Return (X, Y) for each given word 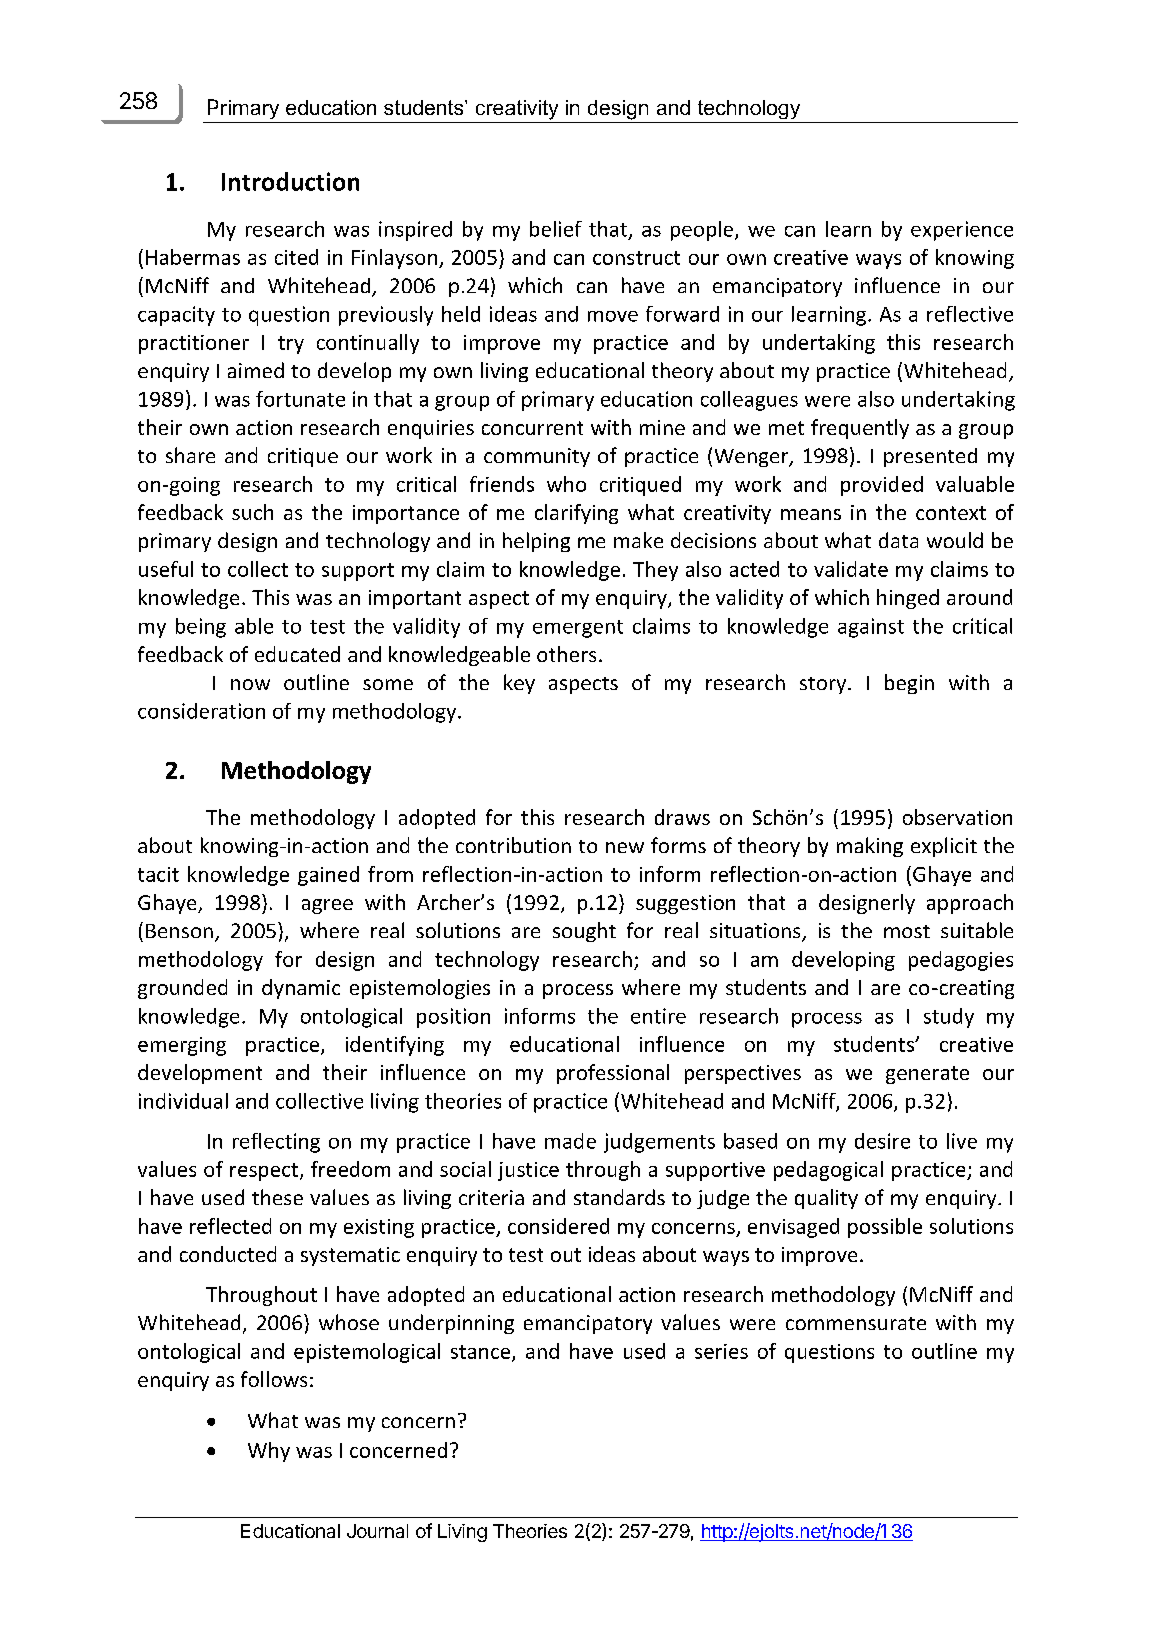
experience (962, 231)
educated (297, 654)
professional (613, 1074)
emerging (182, 1046)
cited (296, 257)
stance (482, 1353)
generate (927, 1075)
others (566, 654)
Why (269, 1452)
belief (556, 229)
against (871, 628)
